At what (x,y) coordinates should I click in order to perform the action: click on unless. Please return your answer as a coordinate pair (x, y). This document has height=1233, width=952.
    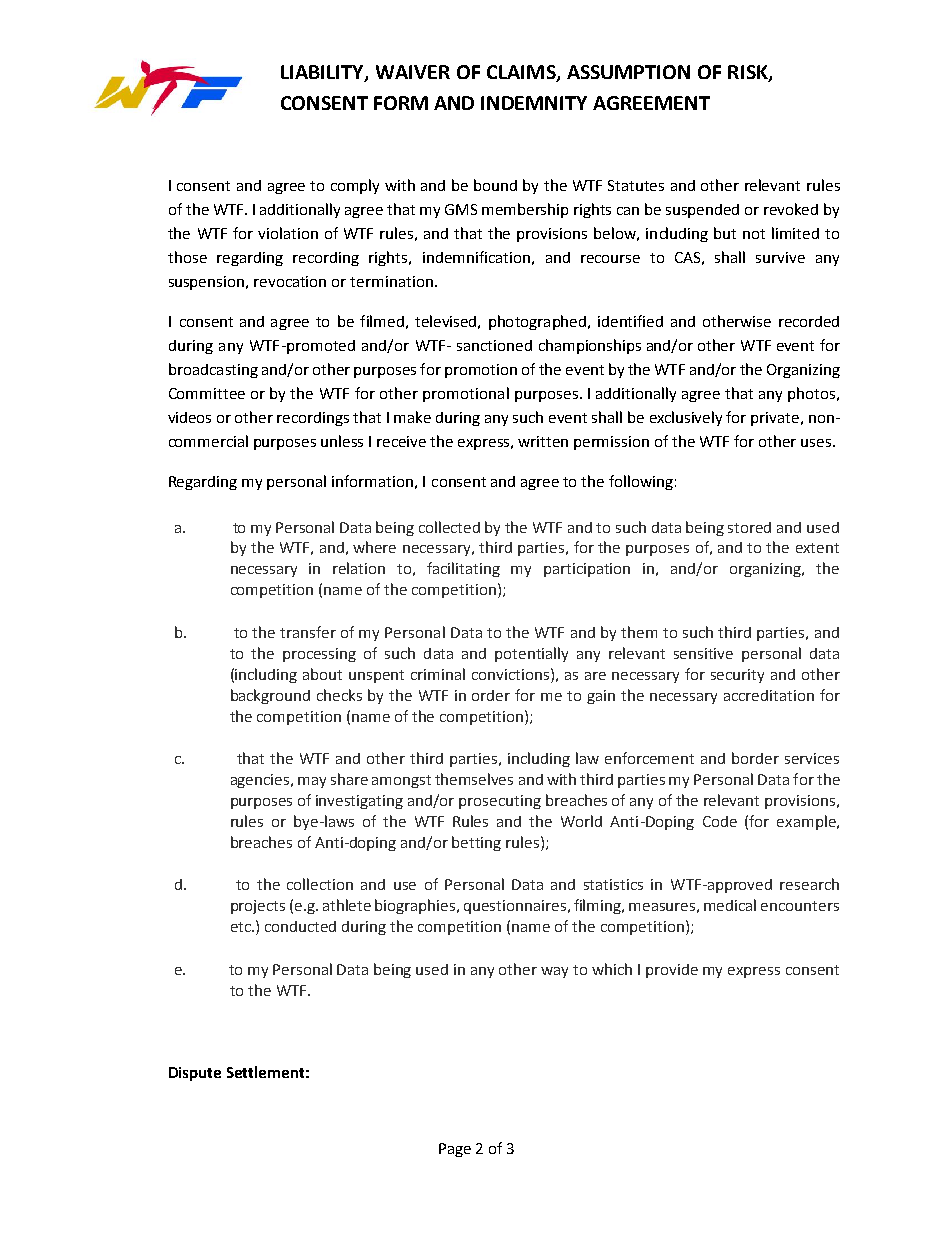
    Looking at the image, I should click on (342, 441).
